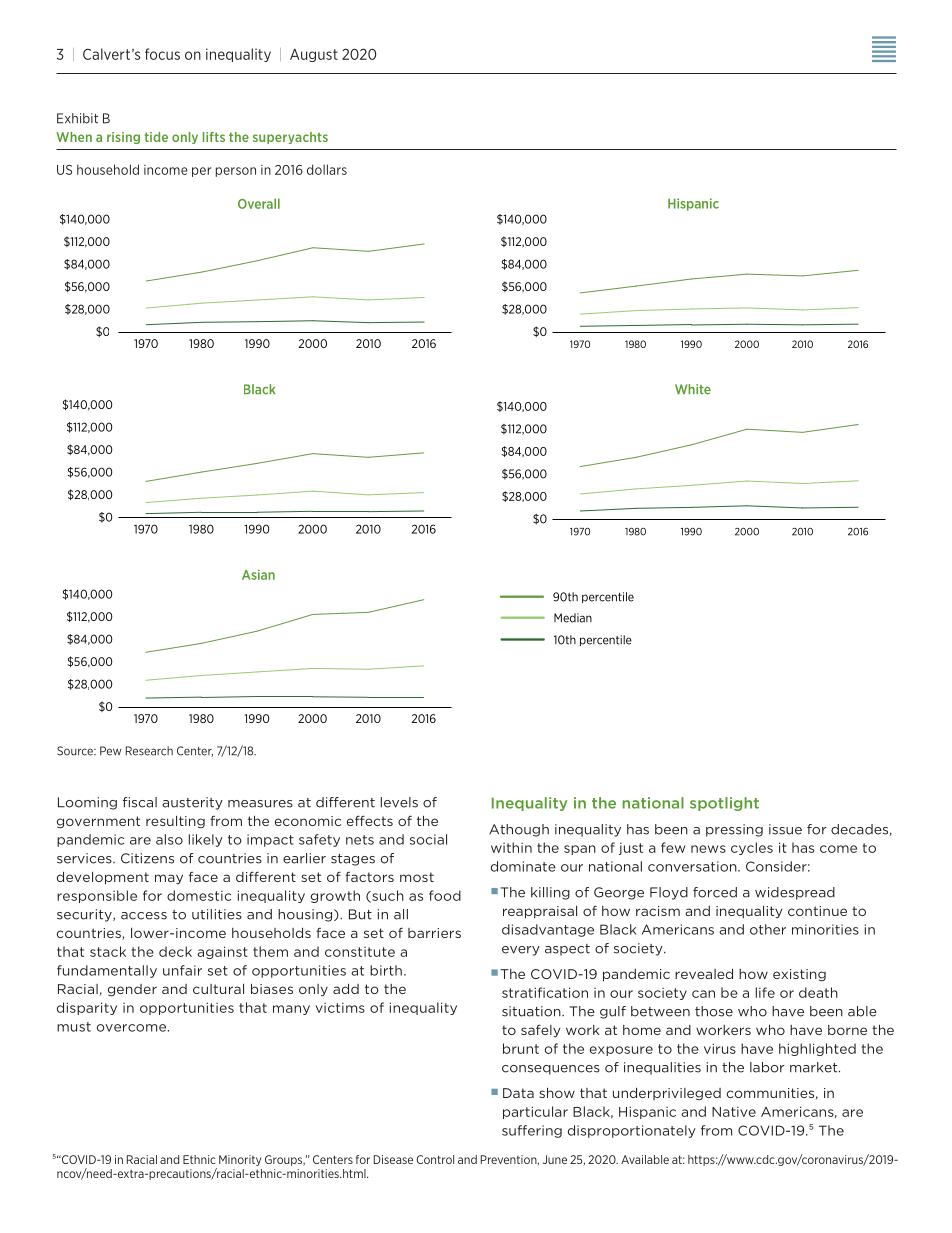 The image size is (952, 1233). What do you see at coordinates (724, 804) in the screenshot?
I see `spotlight` at bounding box center [724, 804].
